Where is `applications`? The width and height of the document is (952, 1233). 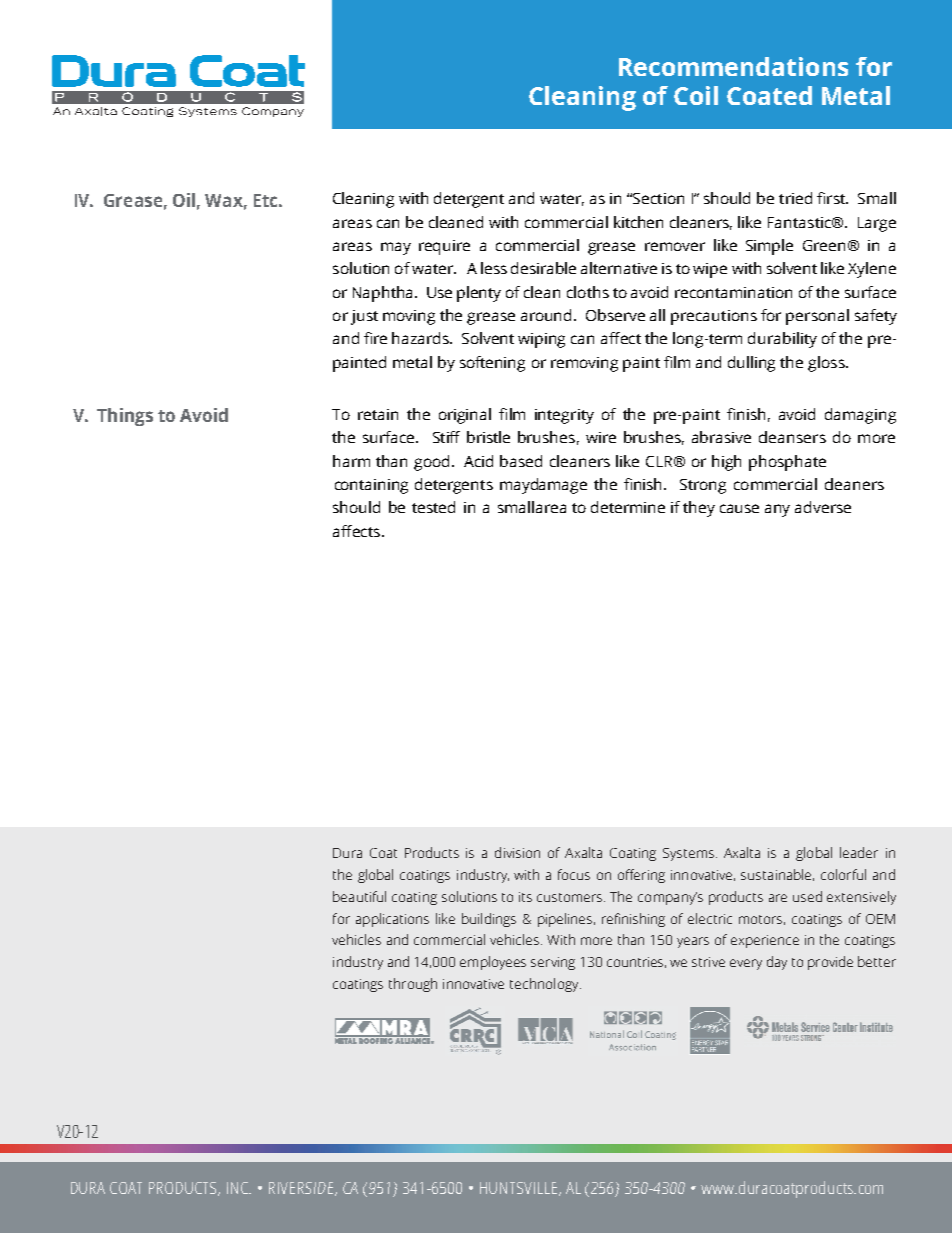 applications is located at coordinates (392, 920).
